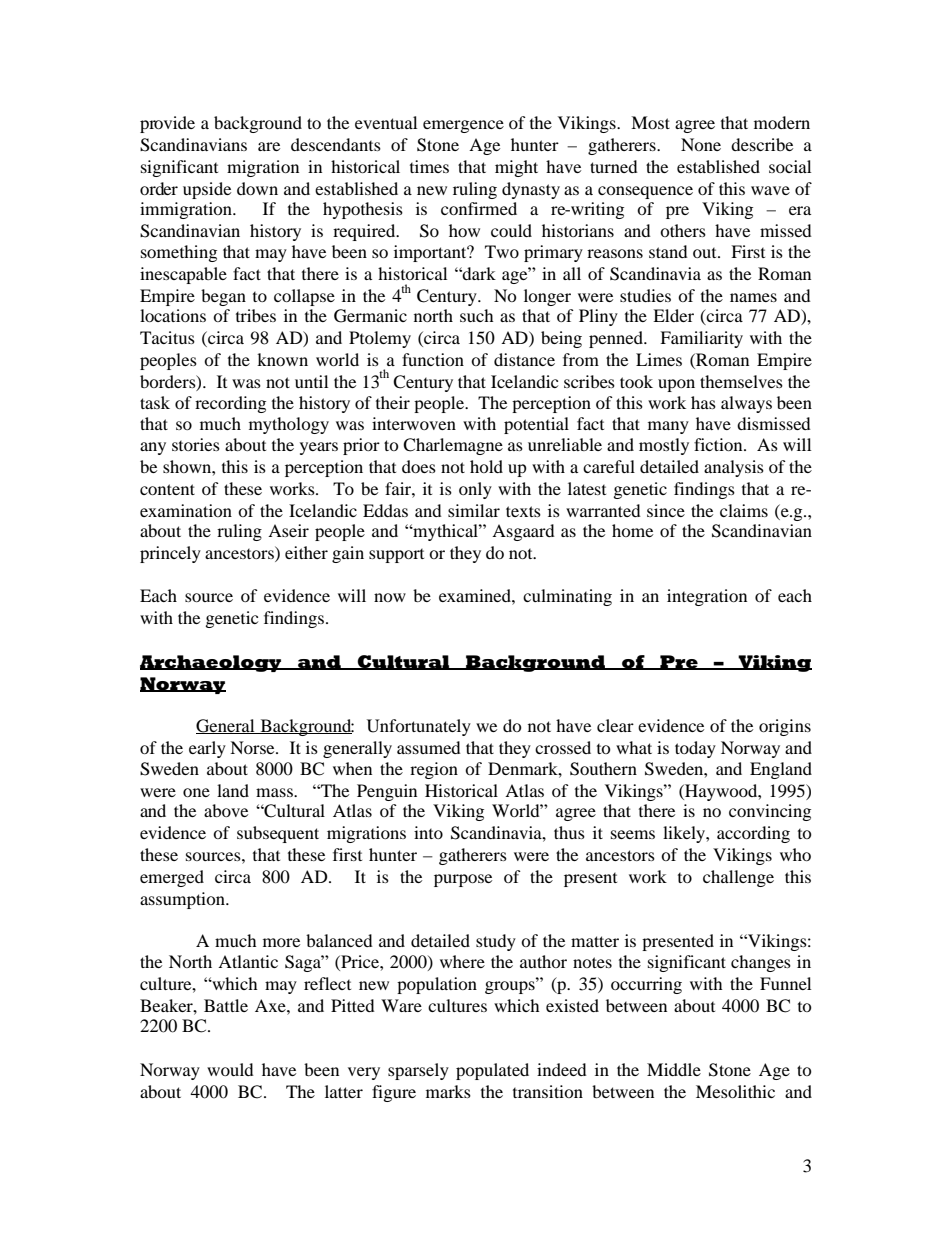  Describe the element at coordinates (741, 381) in the screenshot. I see `themselves` at that location.
